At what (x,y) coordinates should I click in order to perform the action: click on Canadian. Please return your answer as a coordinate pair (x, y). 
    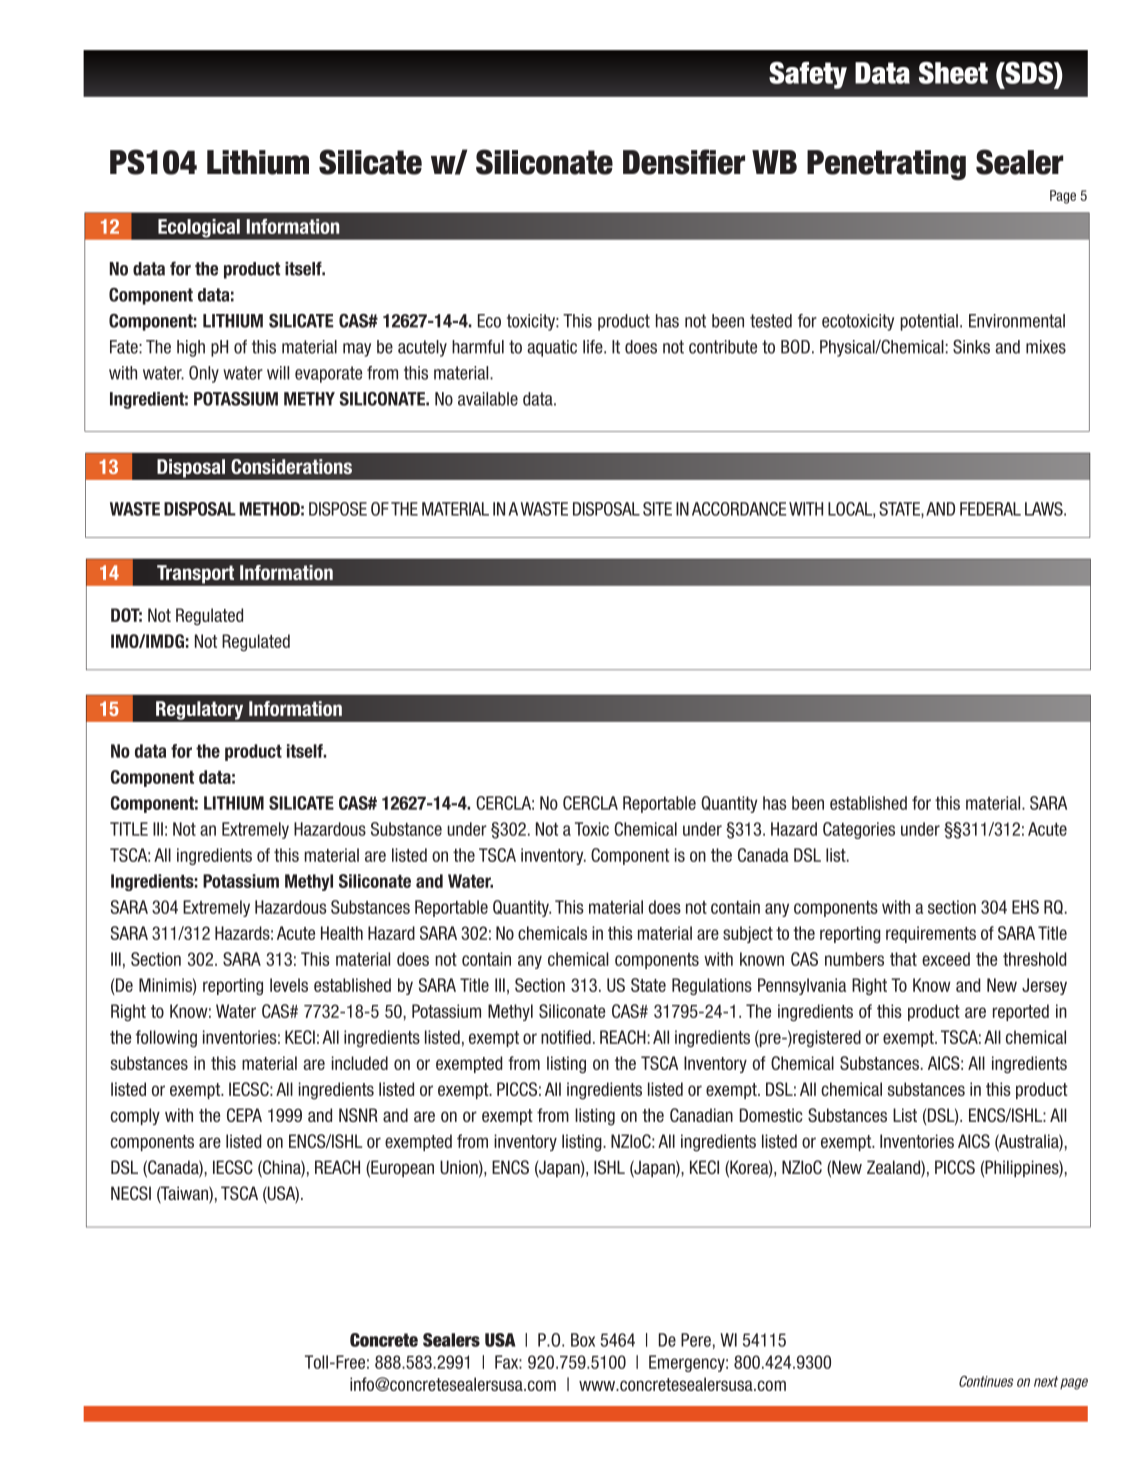
    Looking at the image, I should click on (701, 1115).
